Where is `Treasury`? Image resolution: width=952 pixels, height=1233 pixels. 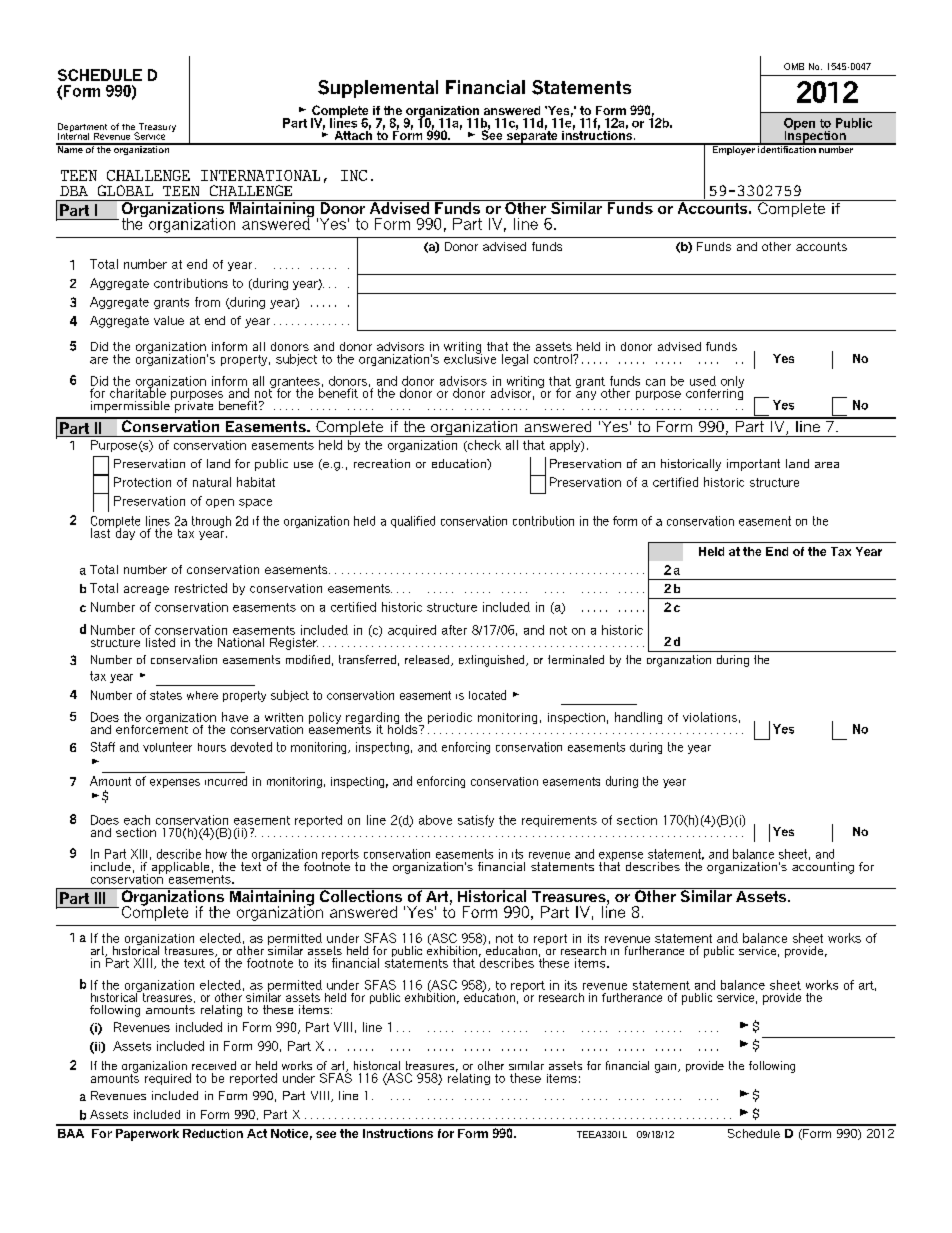 Treasury is located at coordinates (156, 129).
